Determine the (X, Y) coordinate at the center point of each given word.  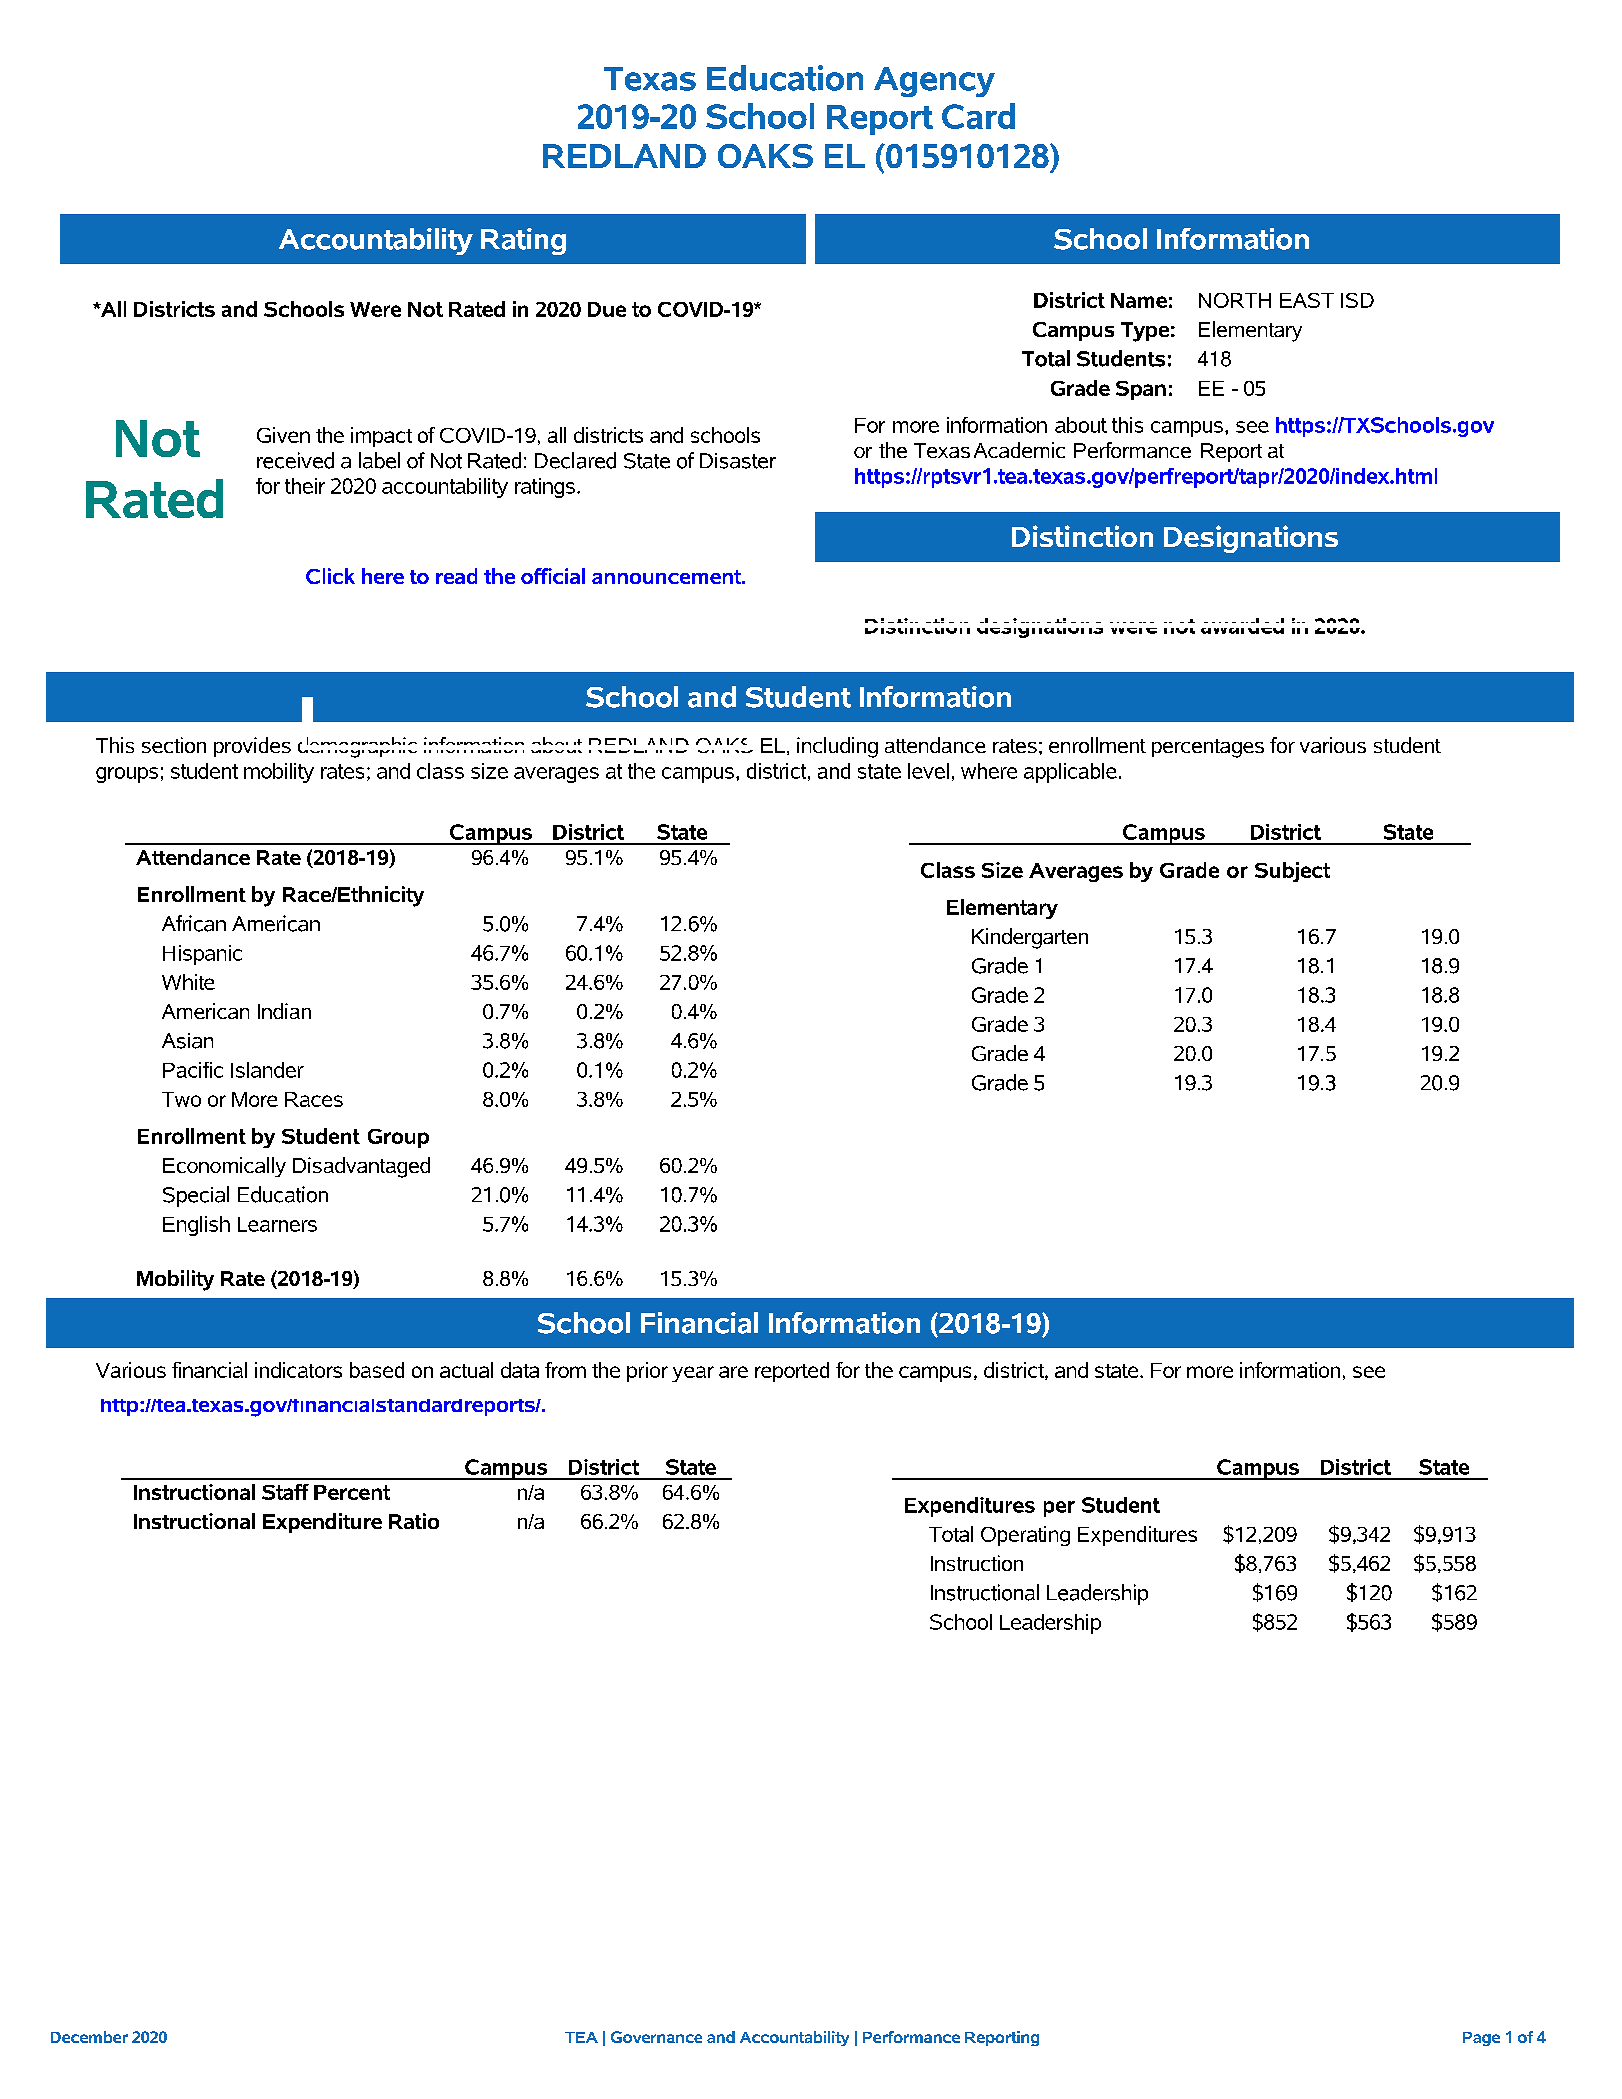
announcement (668, 577)
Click (330, 576)
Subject (1292, 872)
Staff (285, 1492)
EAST (1307, 300)
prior (647, 1372)
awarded (1242, 626)
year (693, 1374)
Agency (934, 82)
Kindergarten (1030, 938)
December (89, 2037)
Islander (267, 1070)
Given (283, 435)
